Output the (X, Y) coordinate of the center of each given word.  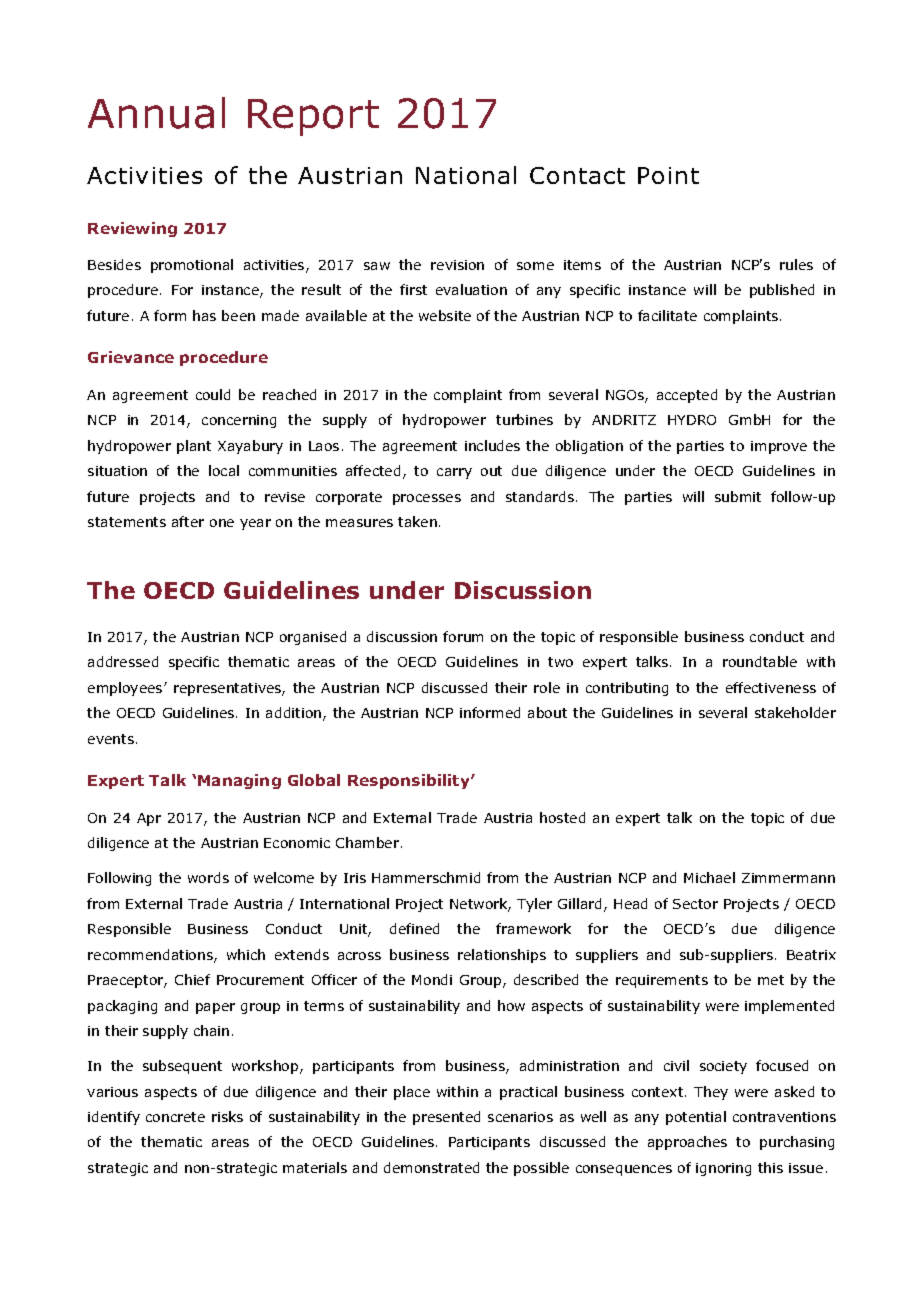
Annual (156, 113)
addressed (123, 661)
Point (668, 175)
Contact (577, 175)
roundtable (760, 661)
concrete (175, 1117)
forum (463, 636)
